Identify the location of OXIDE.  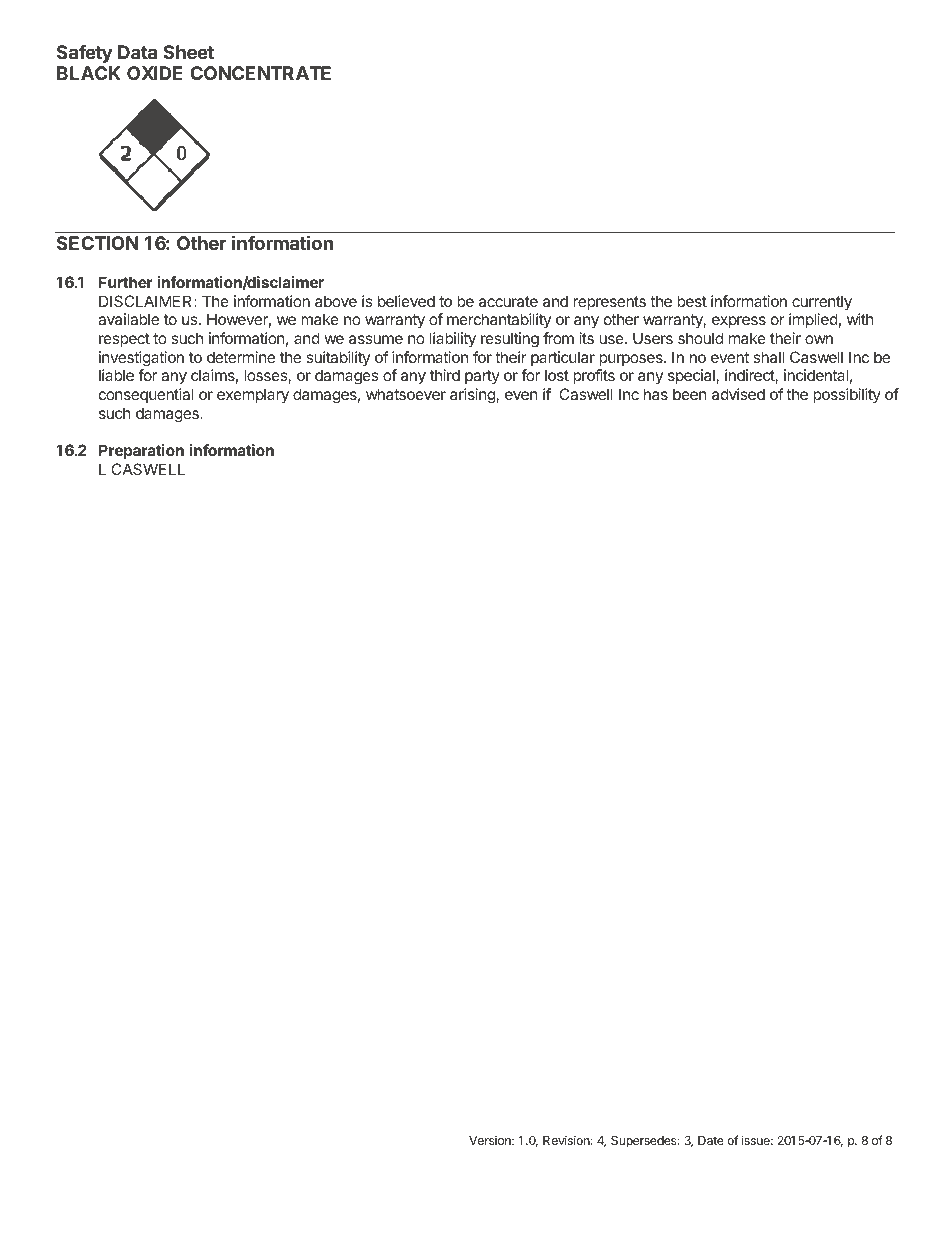
(155, 73).
